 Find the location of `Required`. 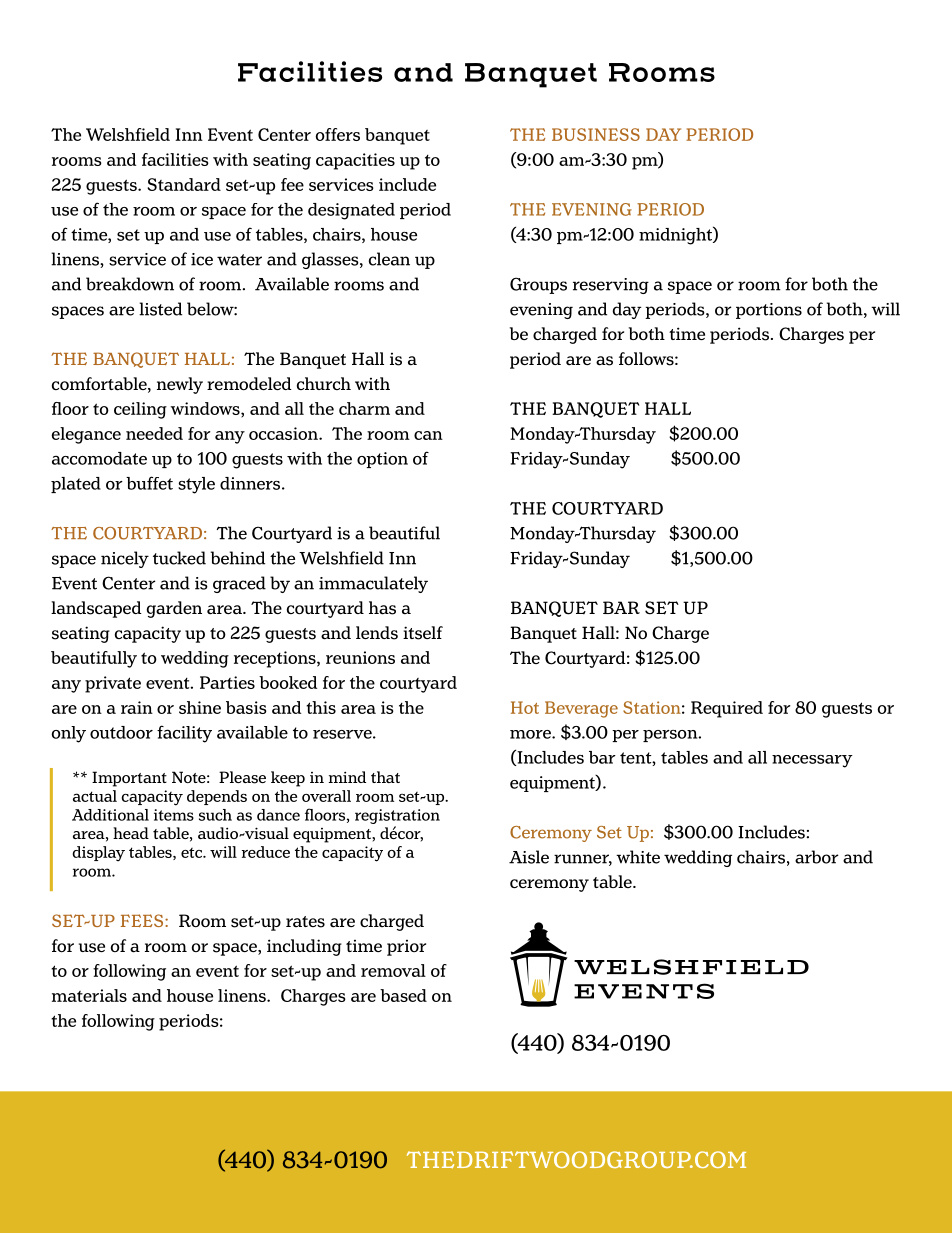

Required is located at coordinates (727, 709).
